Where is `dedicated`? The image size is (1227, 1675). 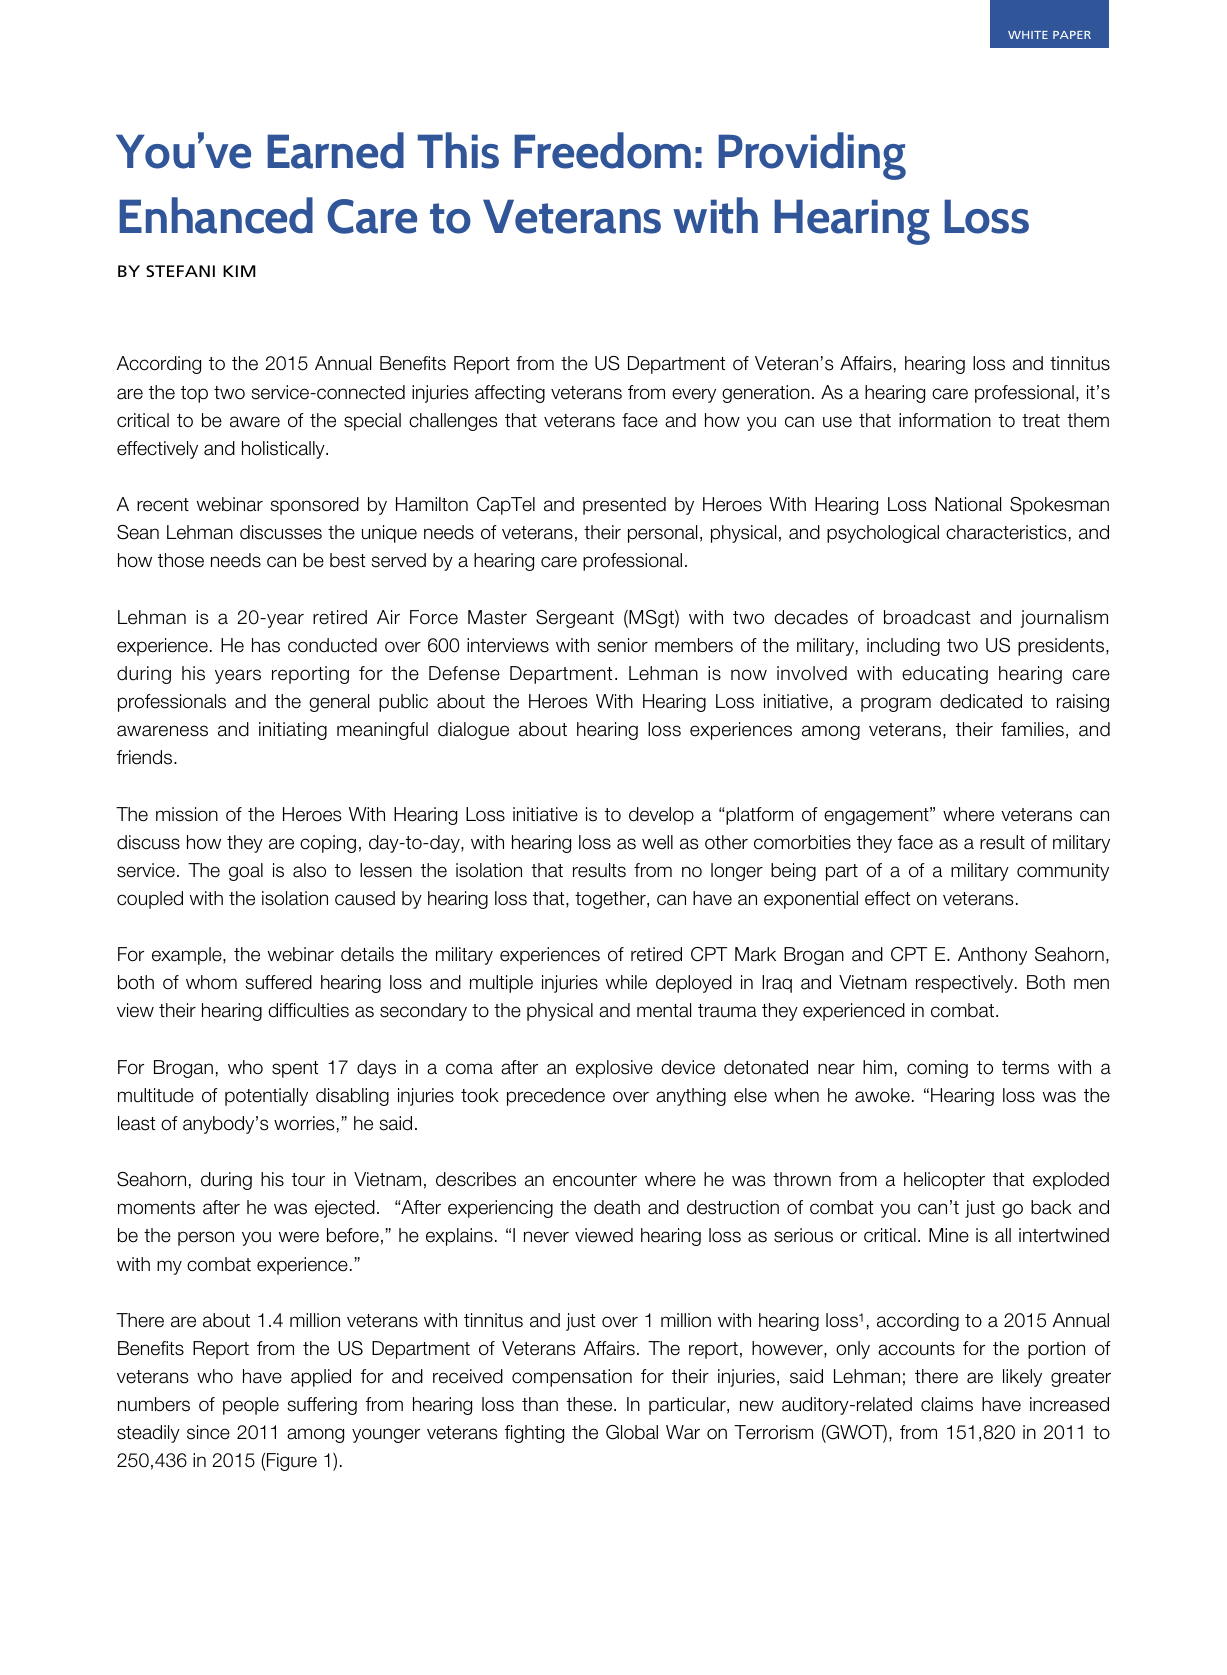
dedicated is located at coordinates (981, 701).
